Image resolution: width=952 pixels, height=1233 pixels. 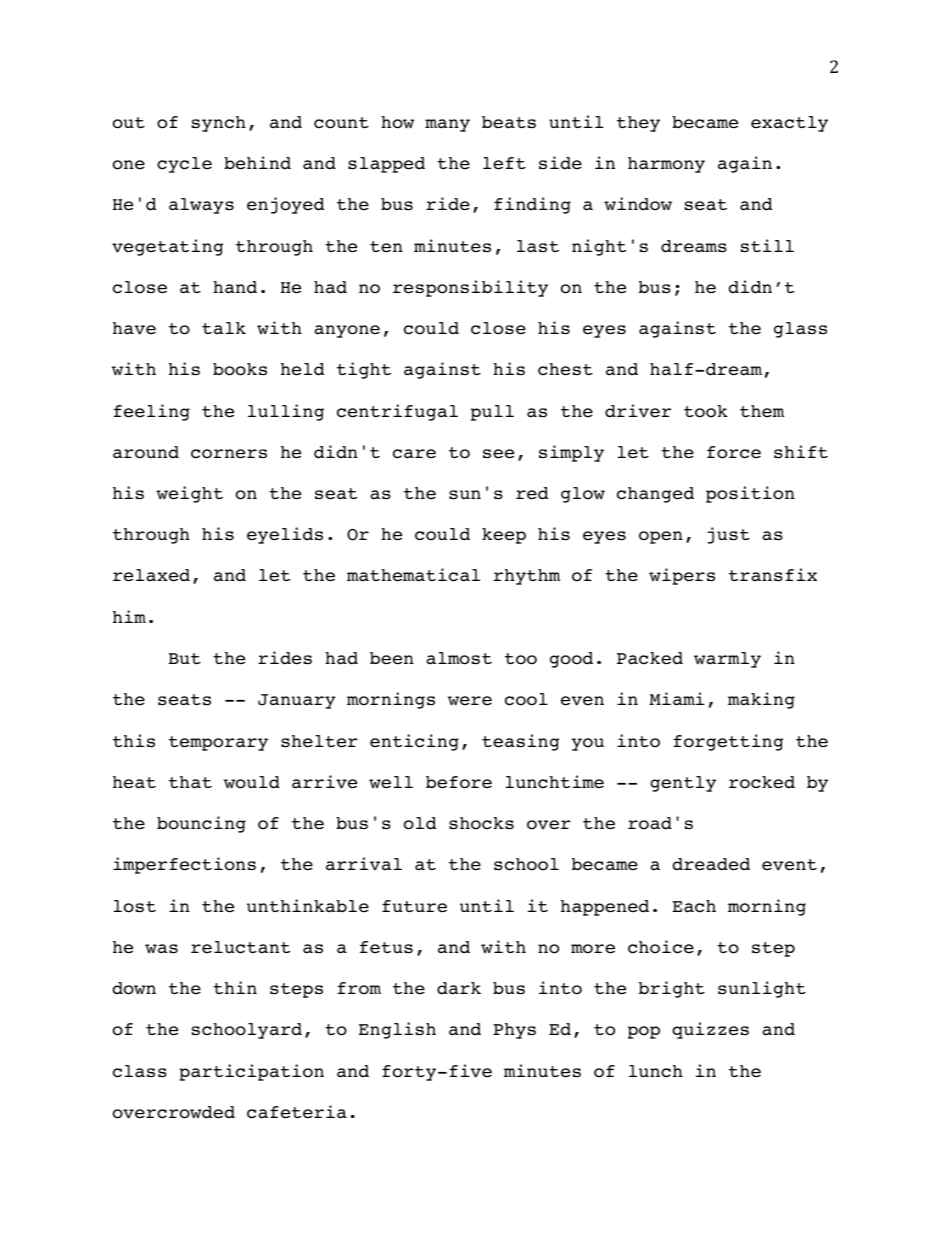 I want to click on Phys, so click(x=514, y=1031).
